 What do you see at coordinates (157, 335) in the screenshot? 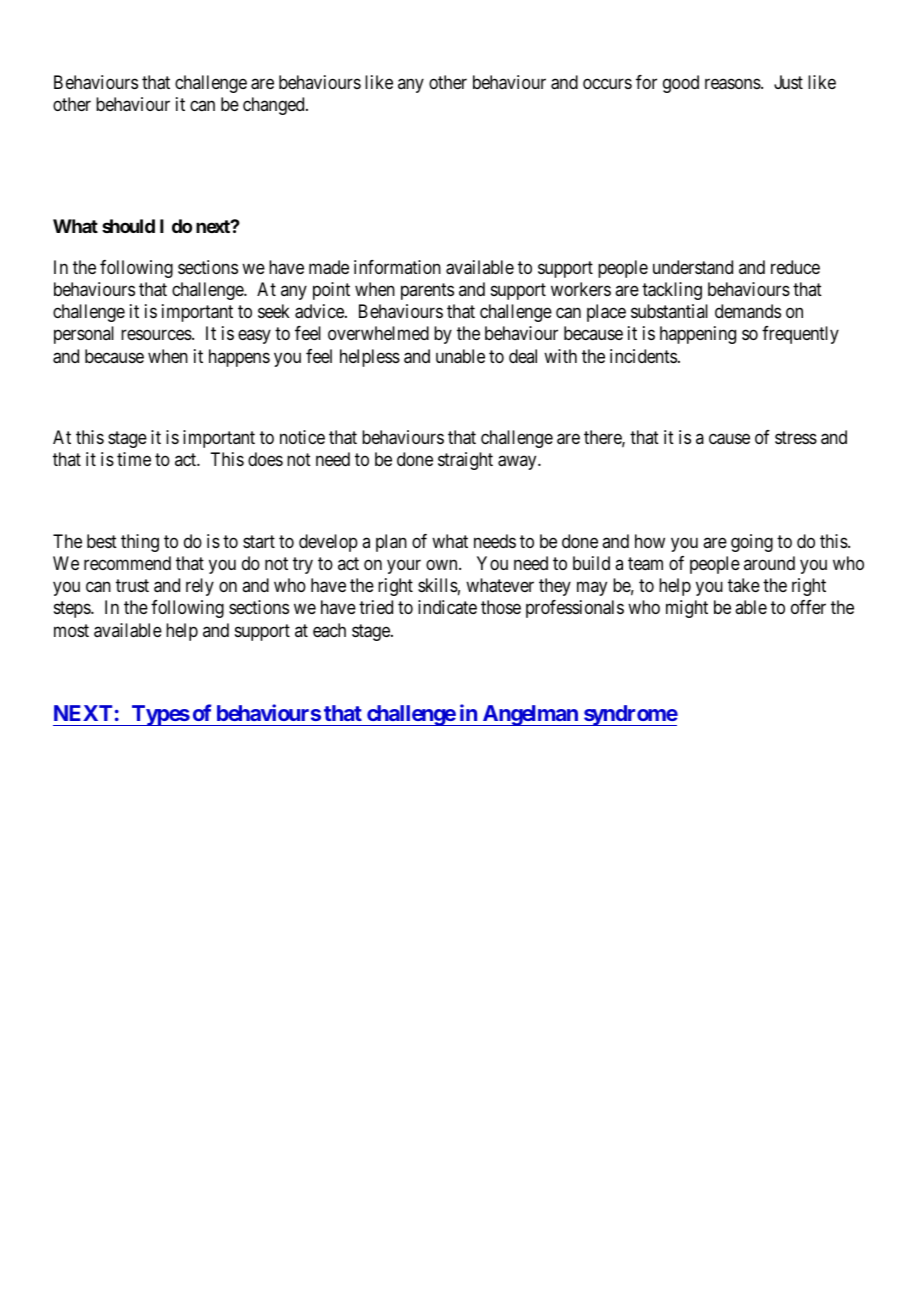
I see `resources` at bounding box center [157, 335].
